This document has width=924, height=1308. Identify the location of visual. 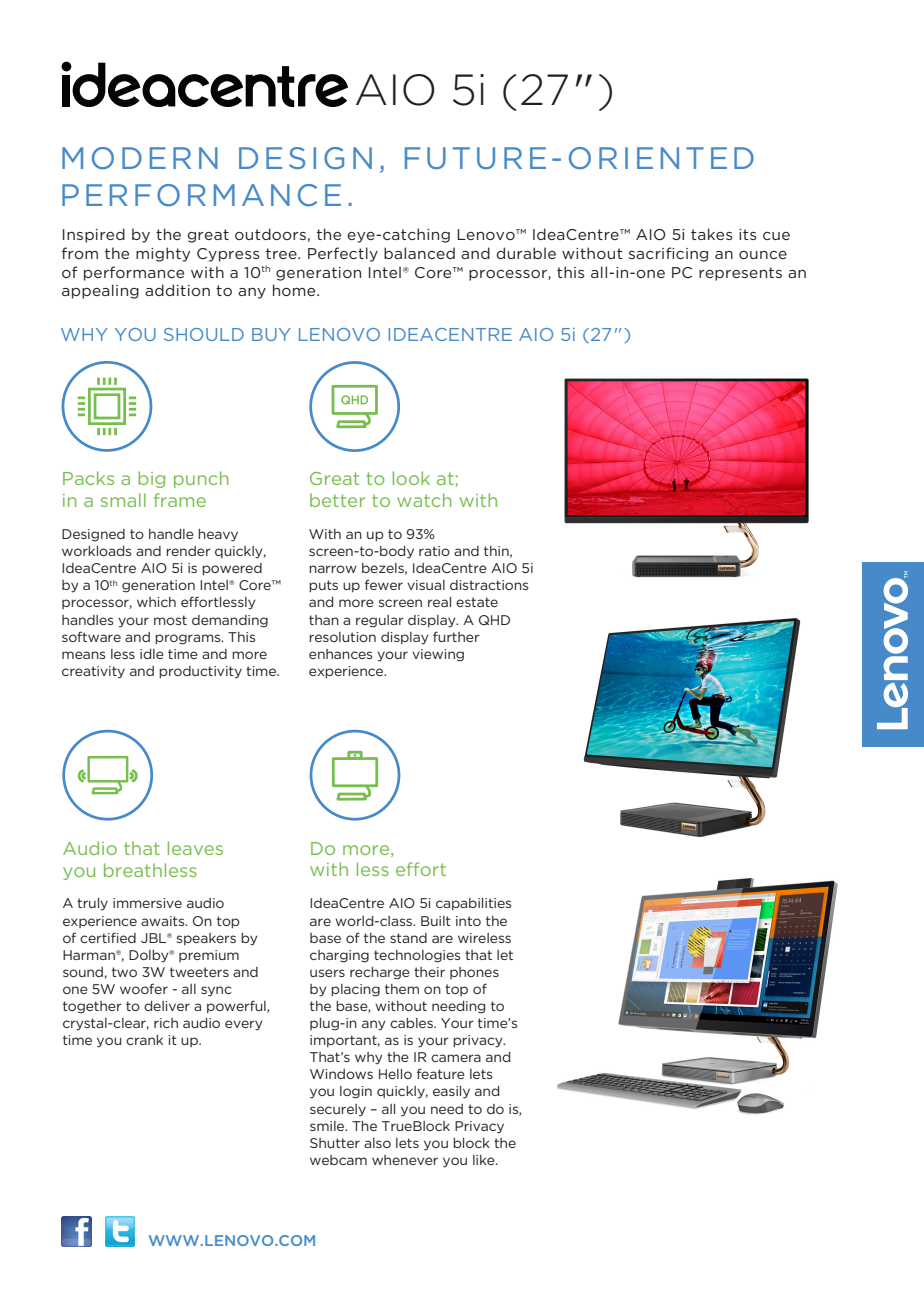
(426, 585).
